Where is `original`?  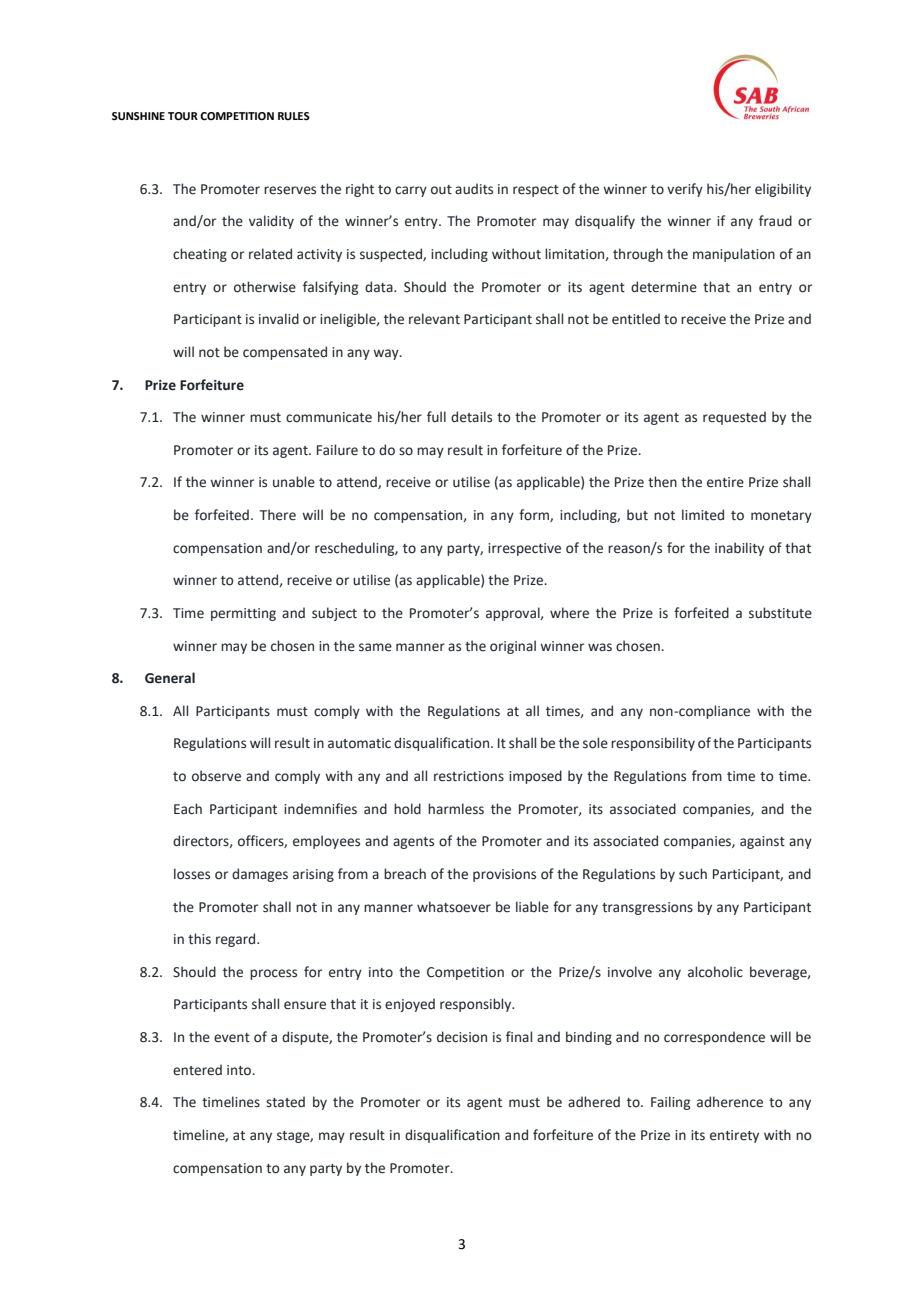
original is located at coordinates (513, 647).
